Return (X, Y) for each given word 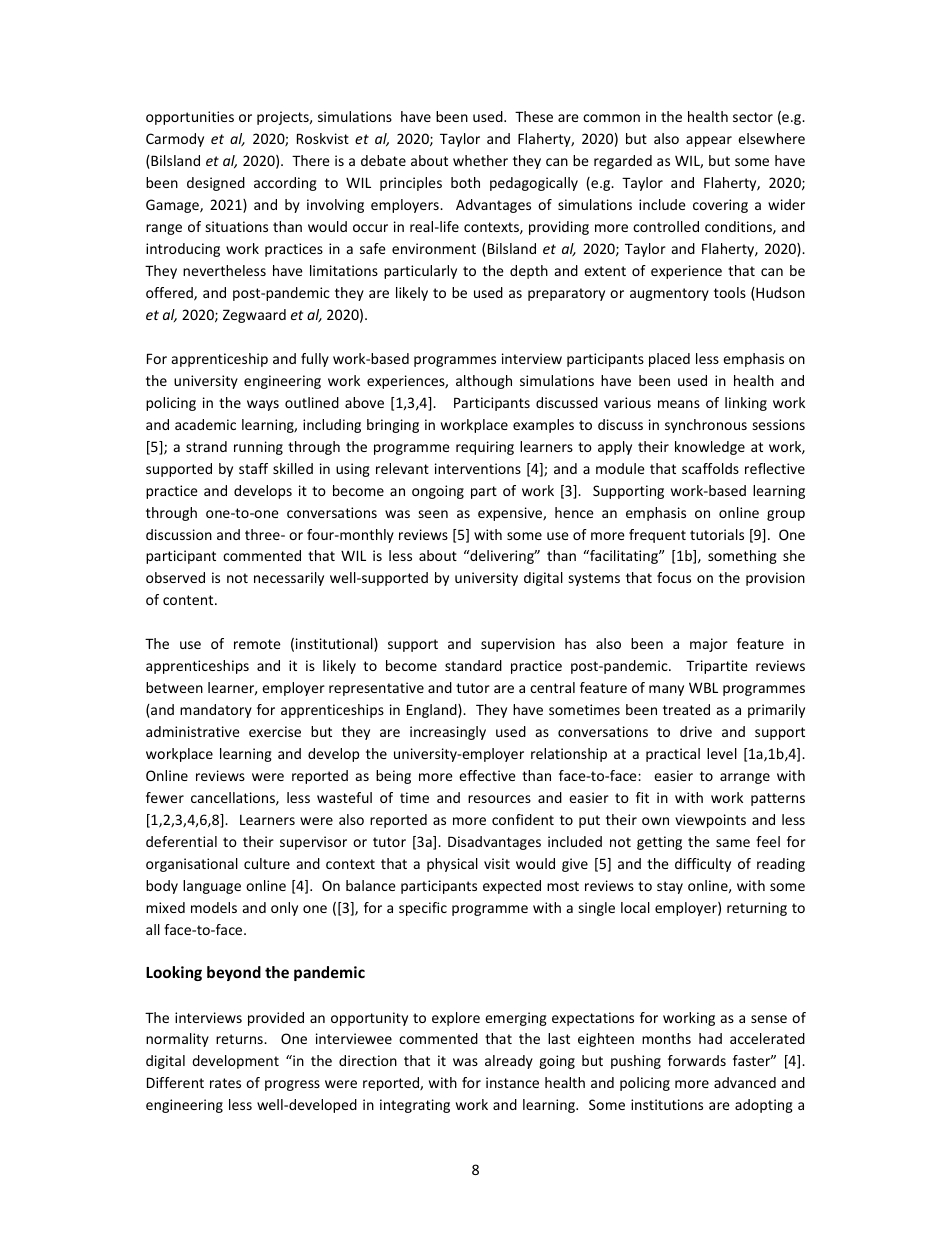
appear (709, 141)
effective (487, 775)
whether (480, 160)
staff (253, 468)
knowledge (710, 448)
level (722, 753)
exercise (275, 731)
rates (225, 1083)
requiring (485, 448)
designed (216, 184)
